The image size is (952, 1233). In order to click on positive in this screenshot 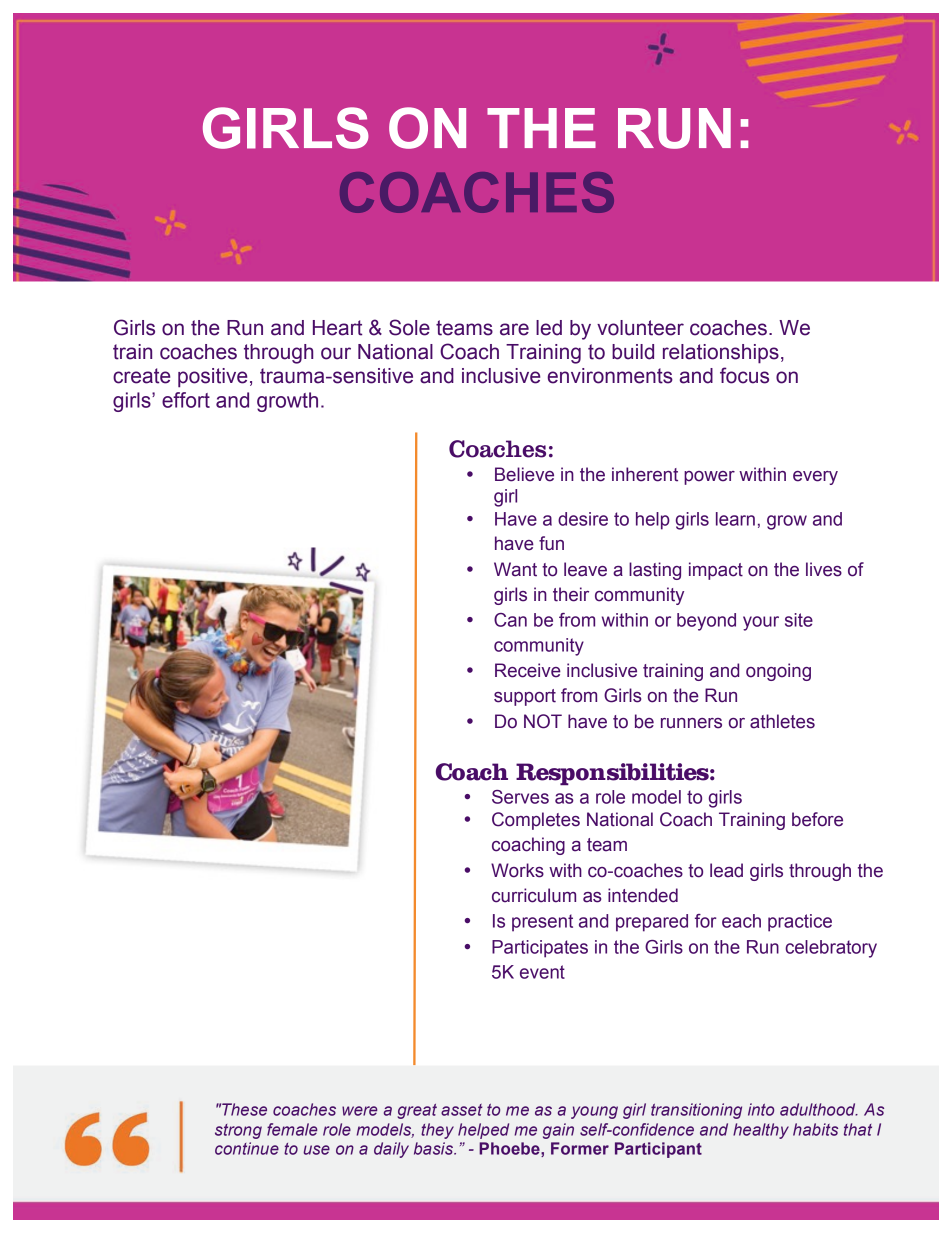, I will do `click(212, 378)`.
